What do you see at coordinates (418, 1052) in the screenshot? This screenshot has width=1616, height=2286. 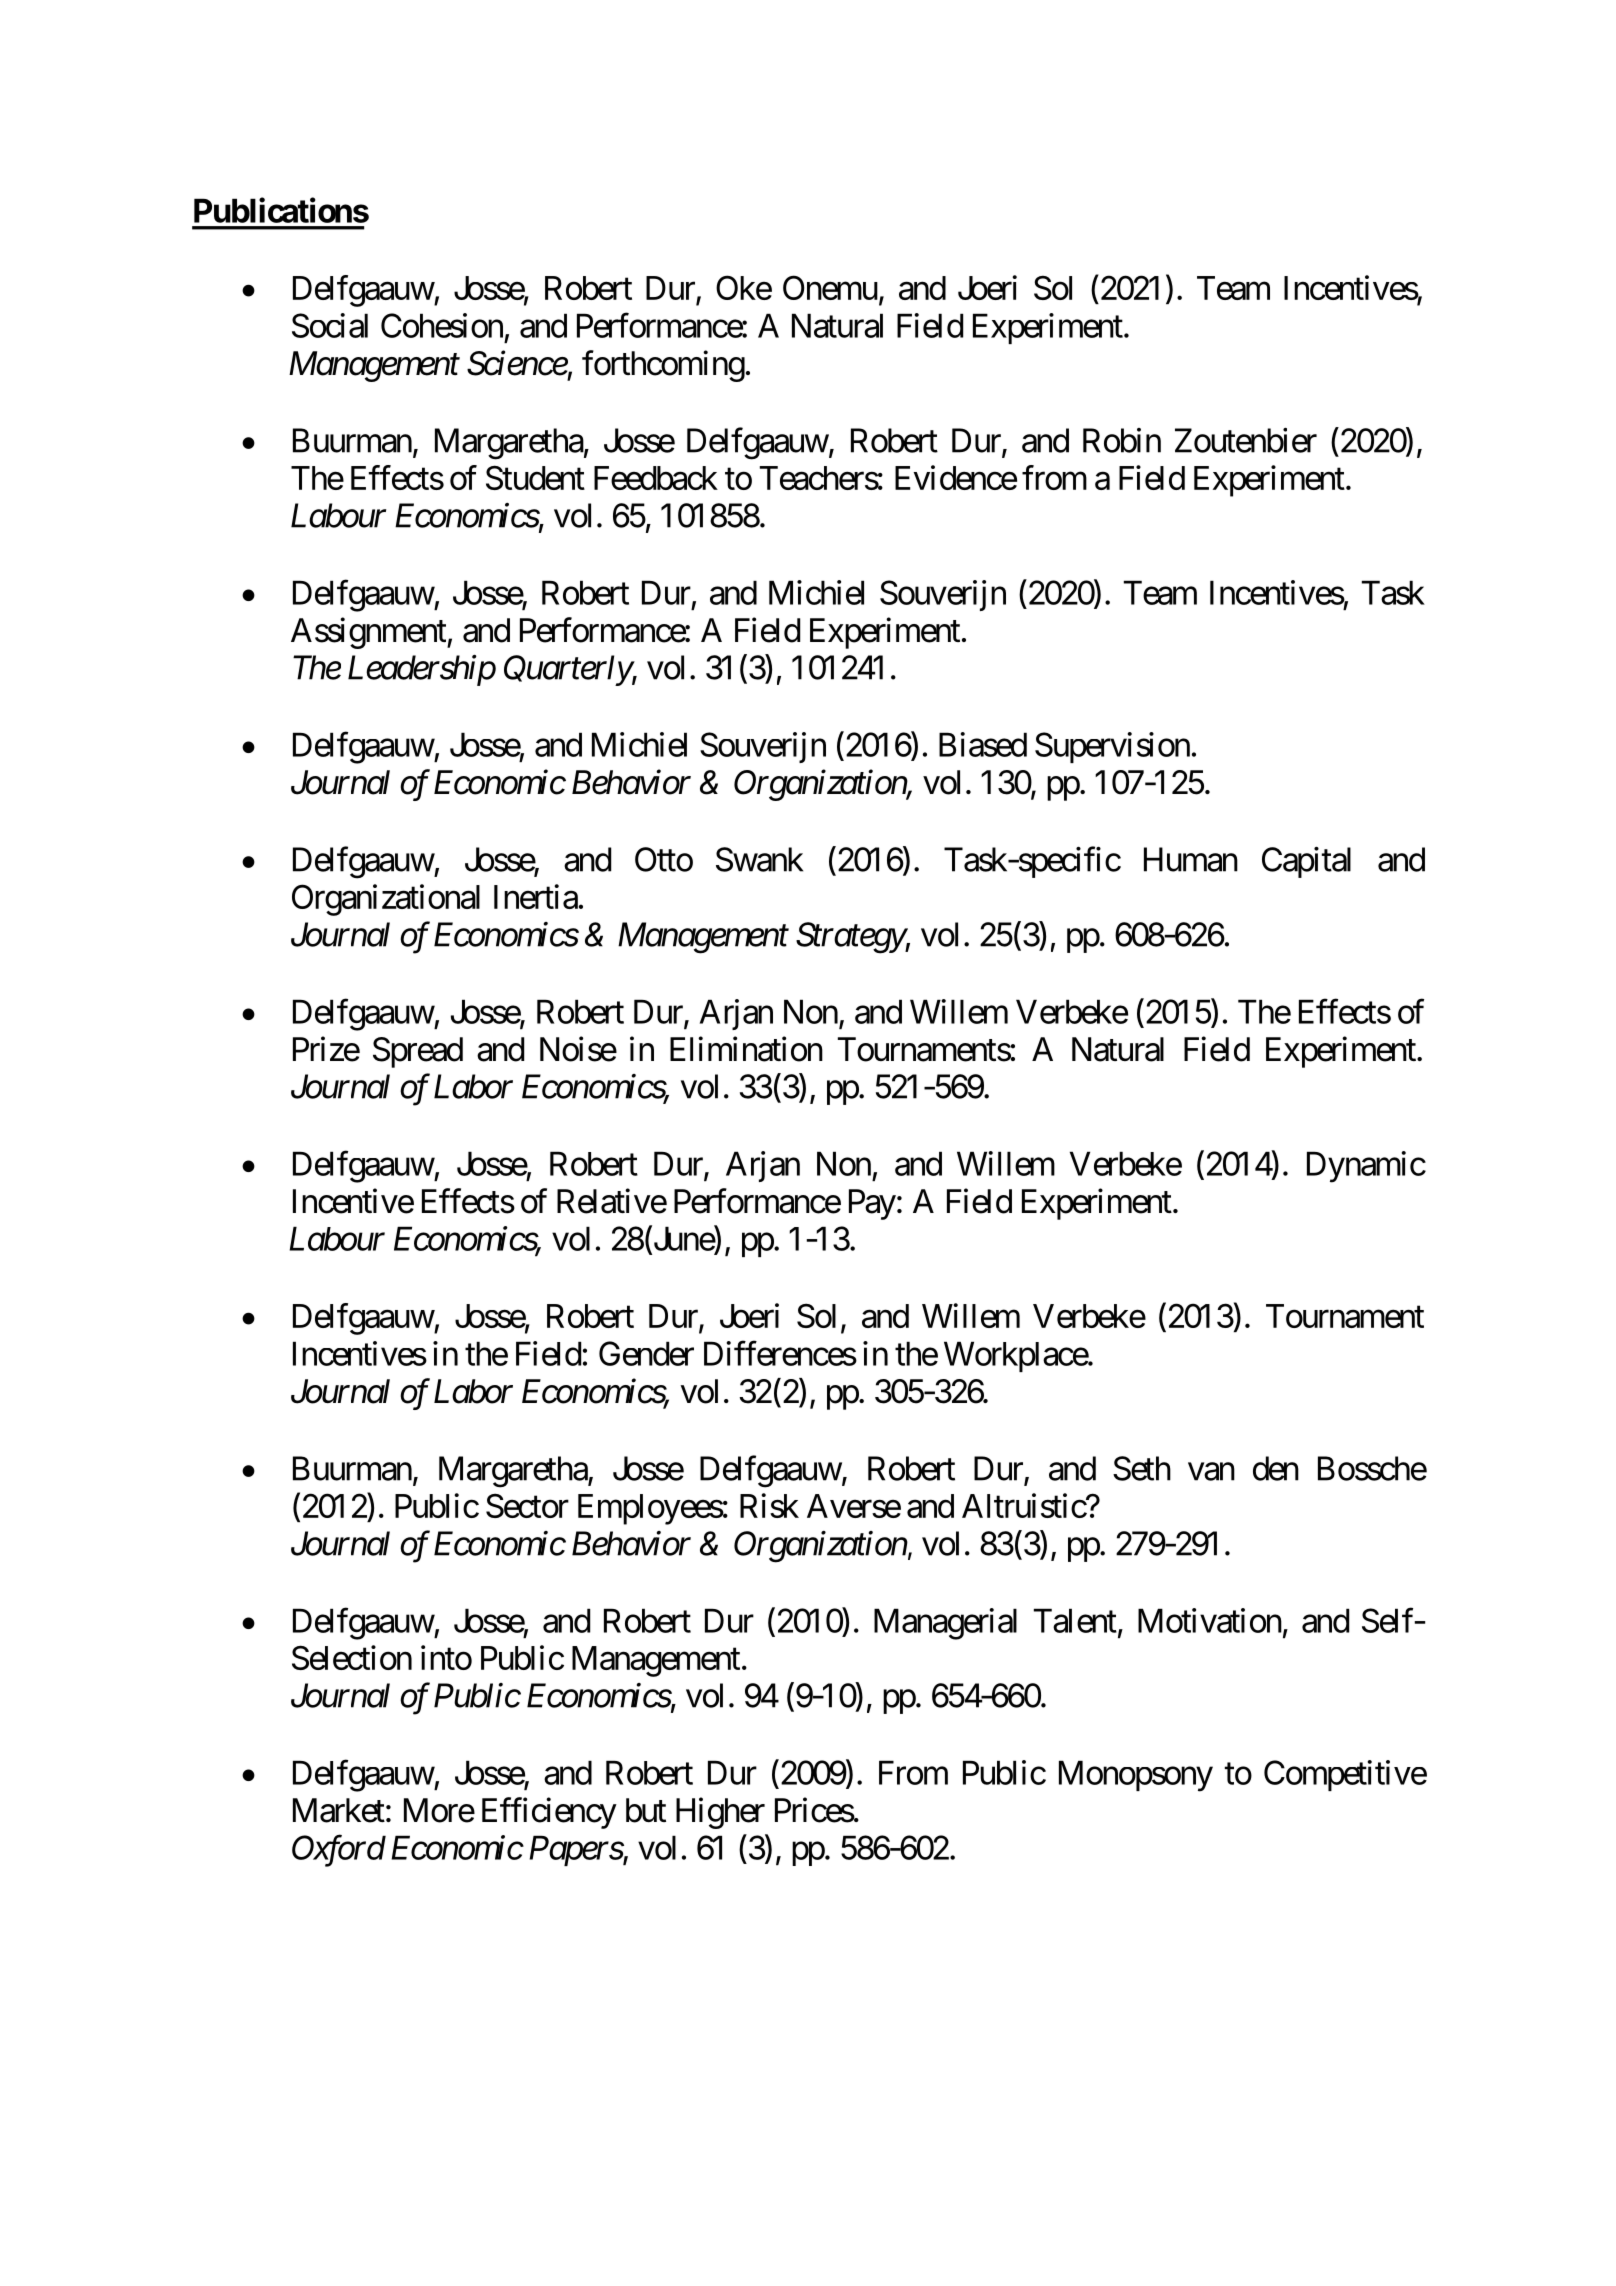 I see `Spread` at bounding box center [418, 1052].
